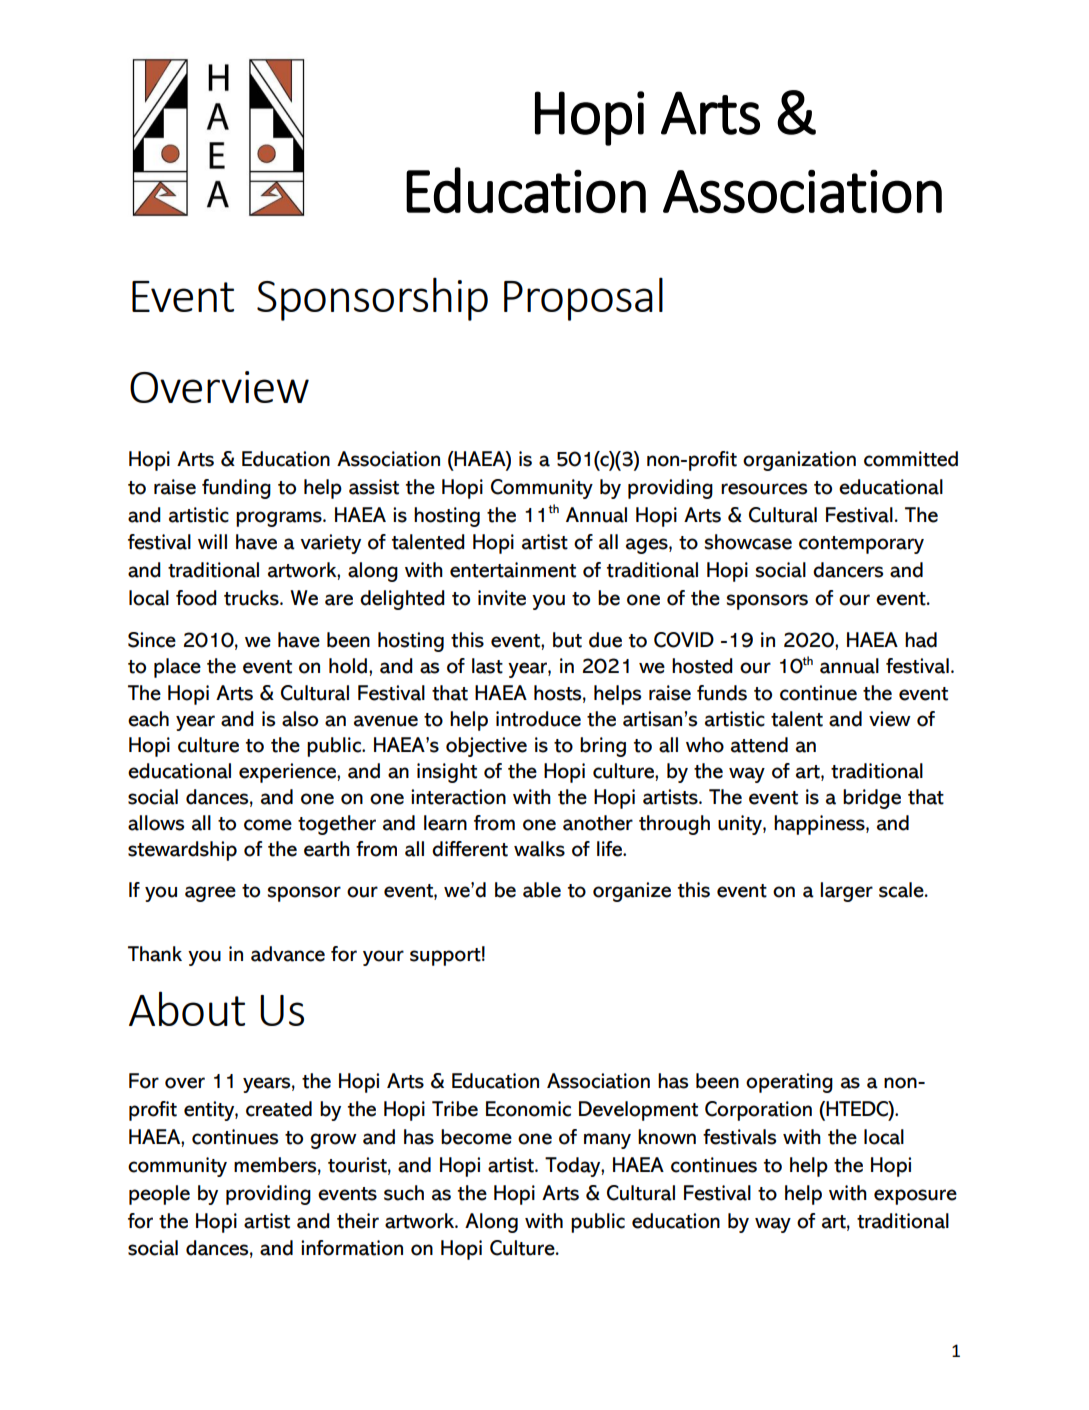 Image resolution: width=1089 pixels, height=1410 pixels. I want to click on Proposal, so click(583, 299).
